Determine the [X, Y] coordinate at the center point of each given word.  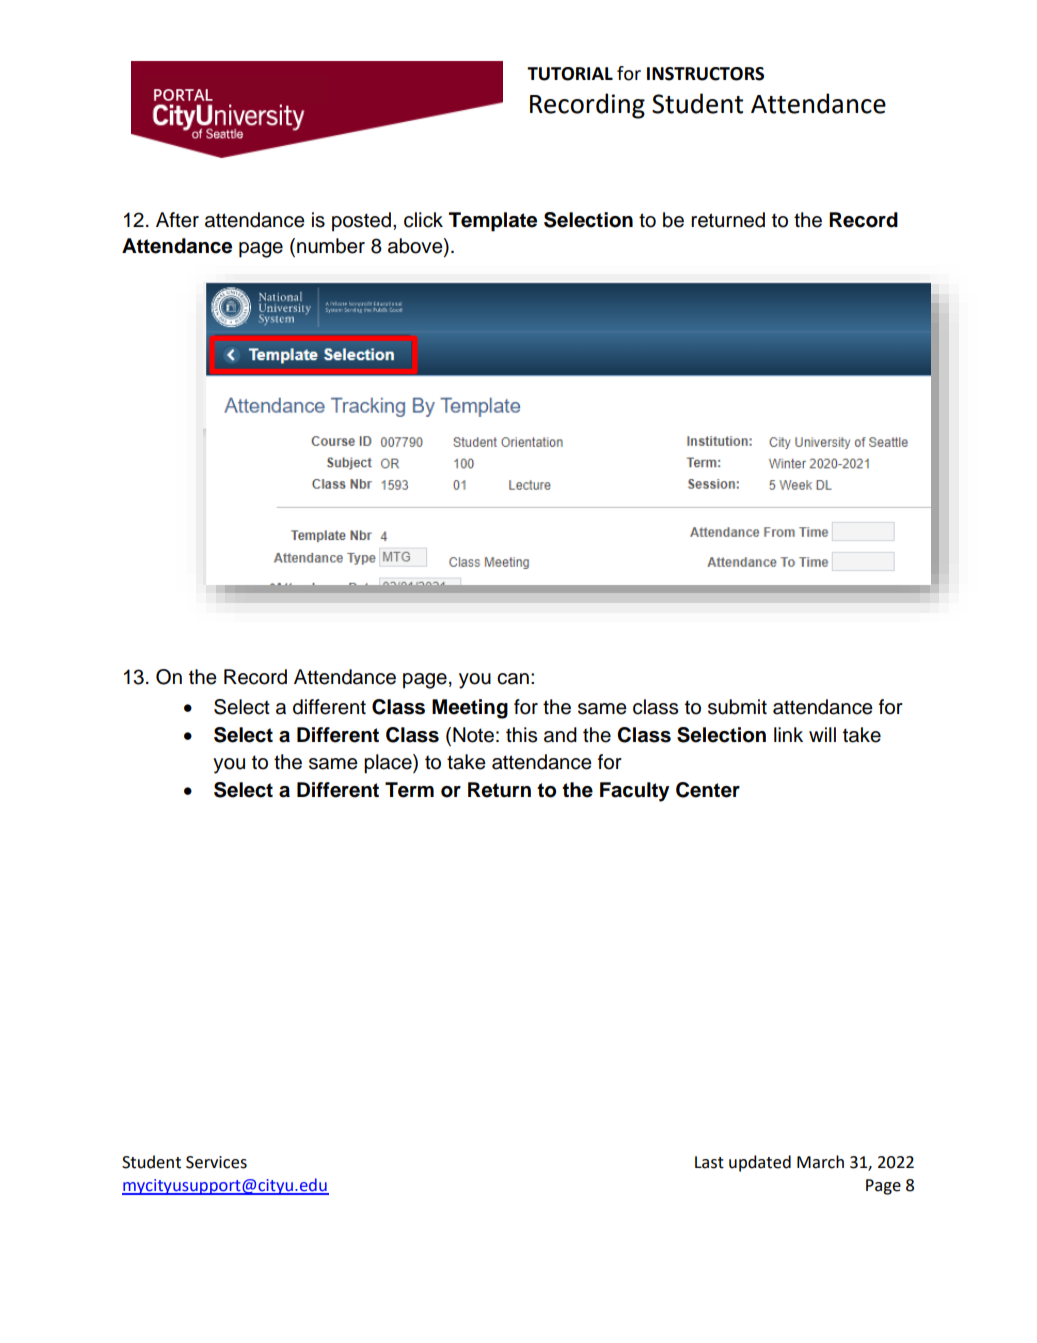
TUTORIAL [570, 74]
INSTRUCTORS [705, 74]
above [416, 247]
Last [709, 1162]
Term [409, 790]
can [513, 679]
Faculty [635, 792]
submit [737, 707]
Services [216, 1162]
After [177, 220]
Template [493, 222]
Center [708, 790]
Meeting [470, 709]
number [331, 246]
